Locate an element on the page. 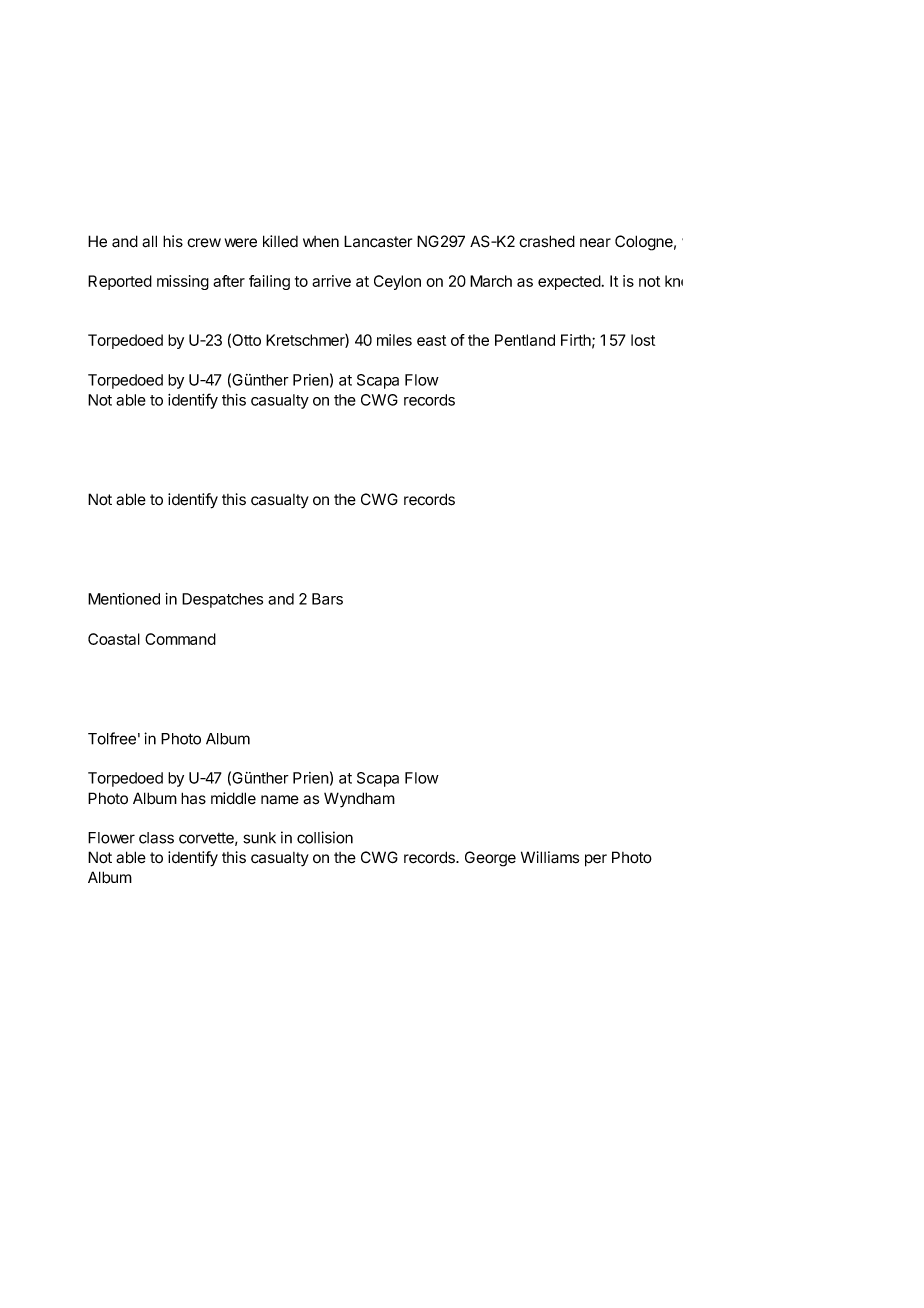  Mentioned is located at coordinates (124, 599).
